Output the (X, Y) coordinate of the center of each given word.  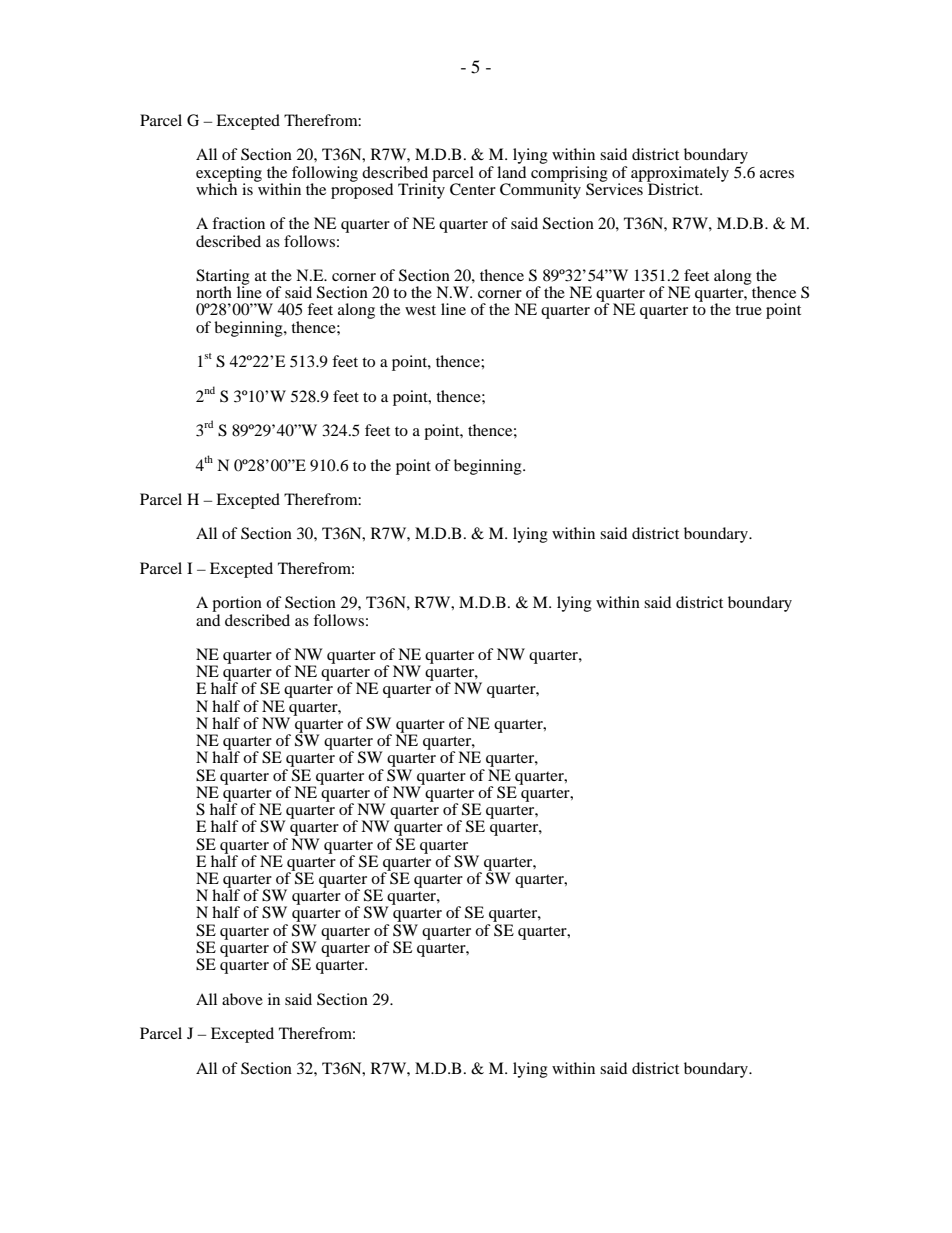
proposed (362, 190)
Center (473, 189)
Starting (223, 278)
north (214, 292)
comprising (569, 173)
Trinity (421, 190)
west (420, 310)
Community (540, 190)
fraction (238, 223)
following (324, 175)
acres (777, 174)
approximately (680, 175)
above (242, 999)
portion (238, 605)
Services (614, 188)
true (748, 310)
